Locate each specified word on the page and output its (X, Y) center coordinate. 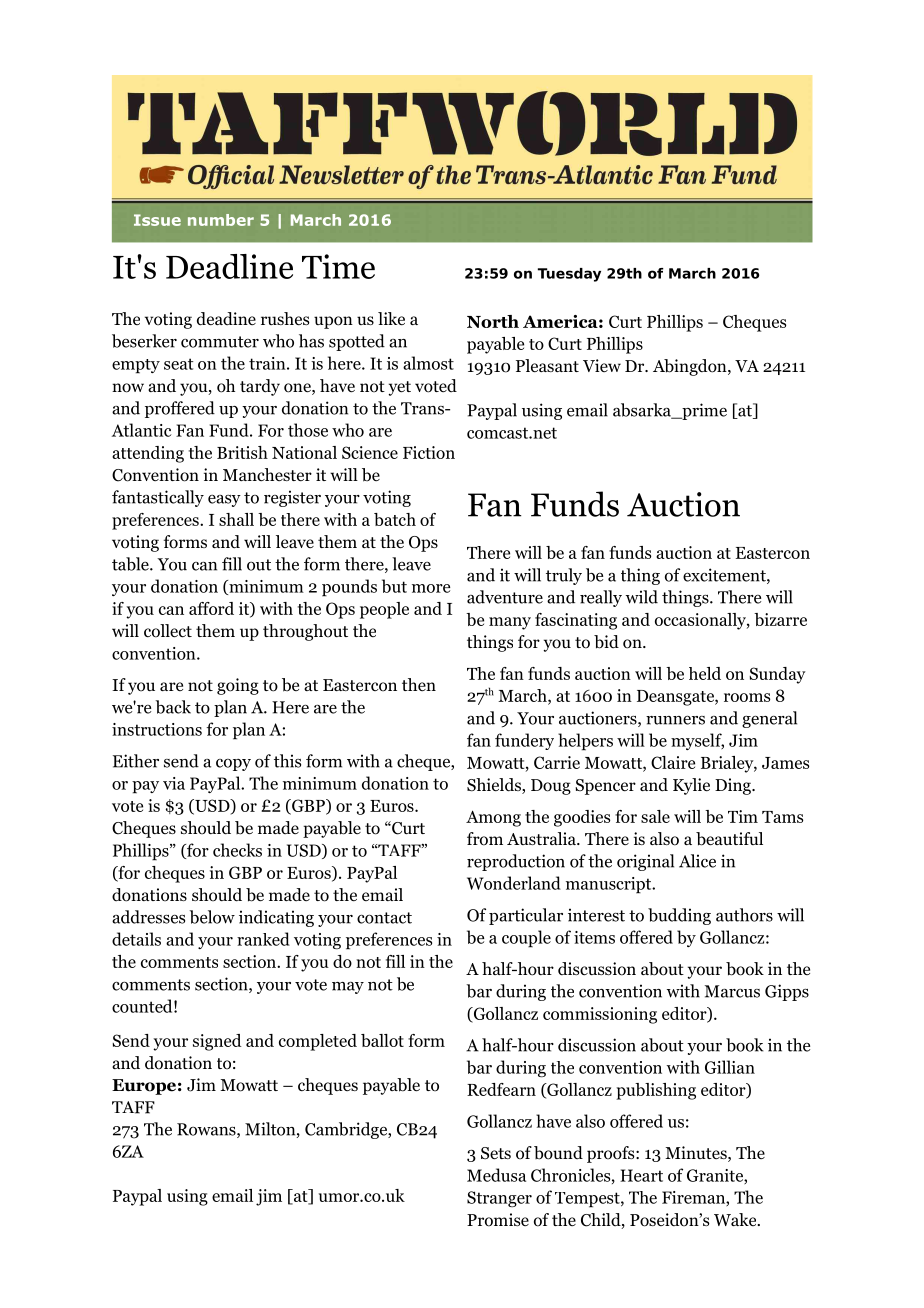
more (431, 588)
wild (642, 597)
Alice (697, 861)
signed (217, 1042)
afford (211, 608)
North (493, 321)
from (485, 839)
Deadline (229, 266)
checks (237, 850)
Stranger (499, 1199)
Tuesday (569, 275)
